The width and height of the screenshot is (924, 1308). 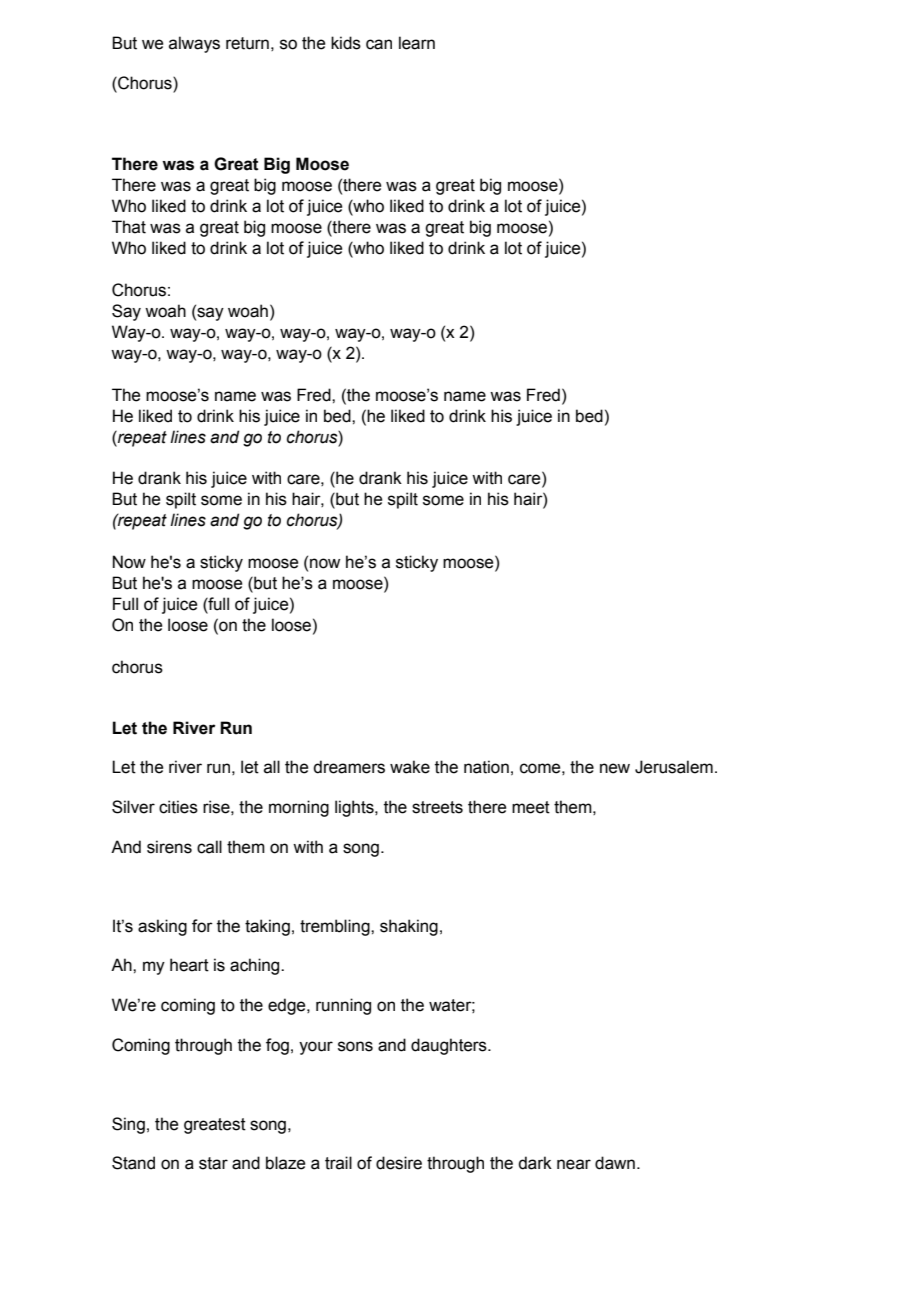 I want to click on learn, so click(x=417, y=43).
